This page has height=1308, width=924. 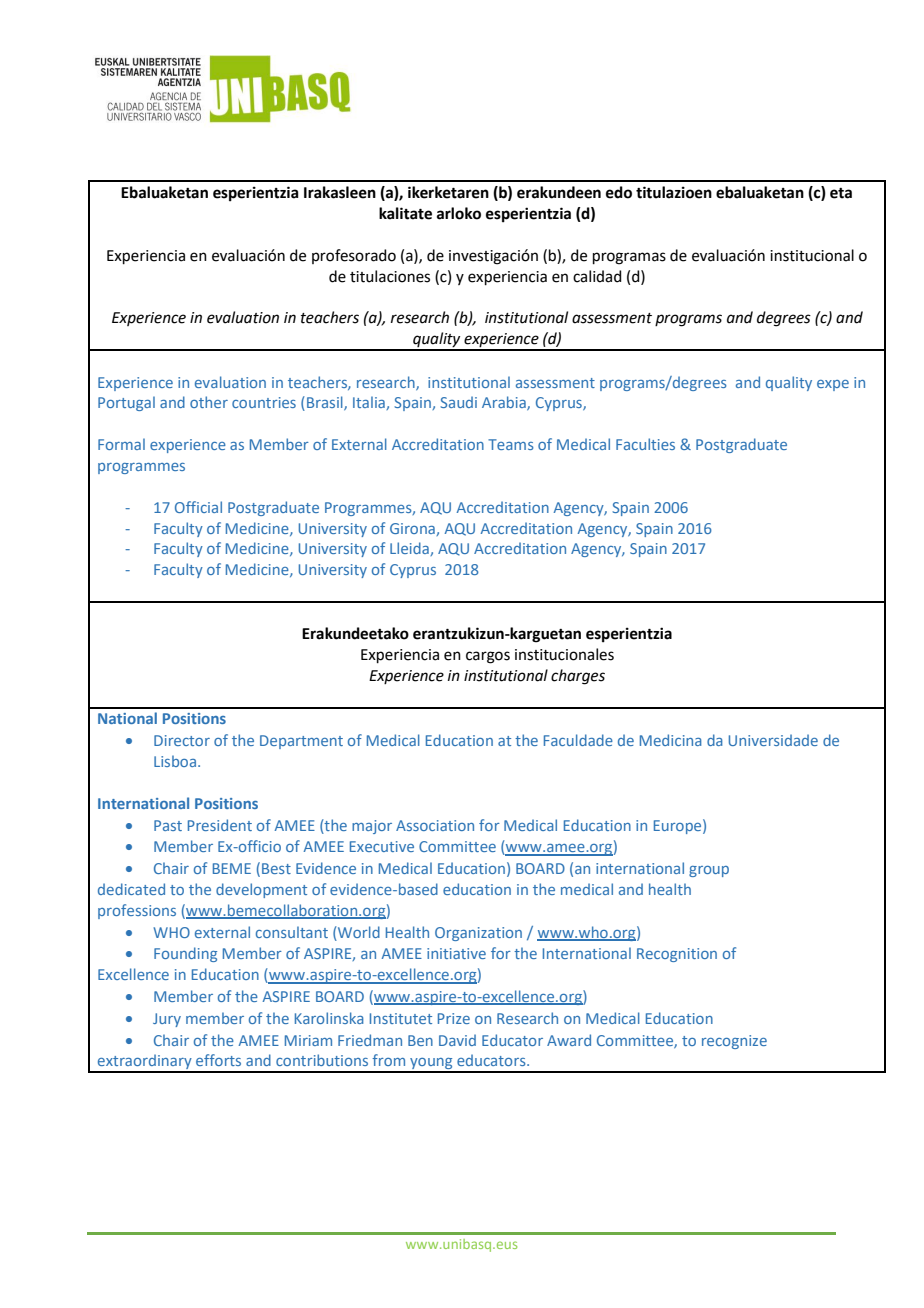 What do you see at coordinates (382, 846) in the page?
I see `Executive` at bounding box center [382, 846].
